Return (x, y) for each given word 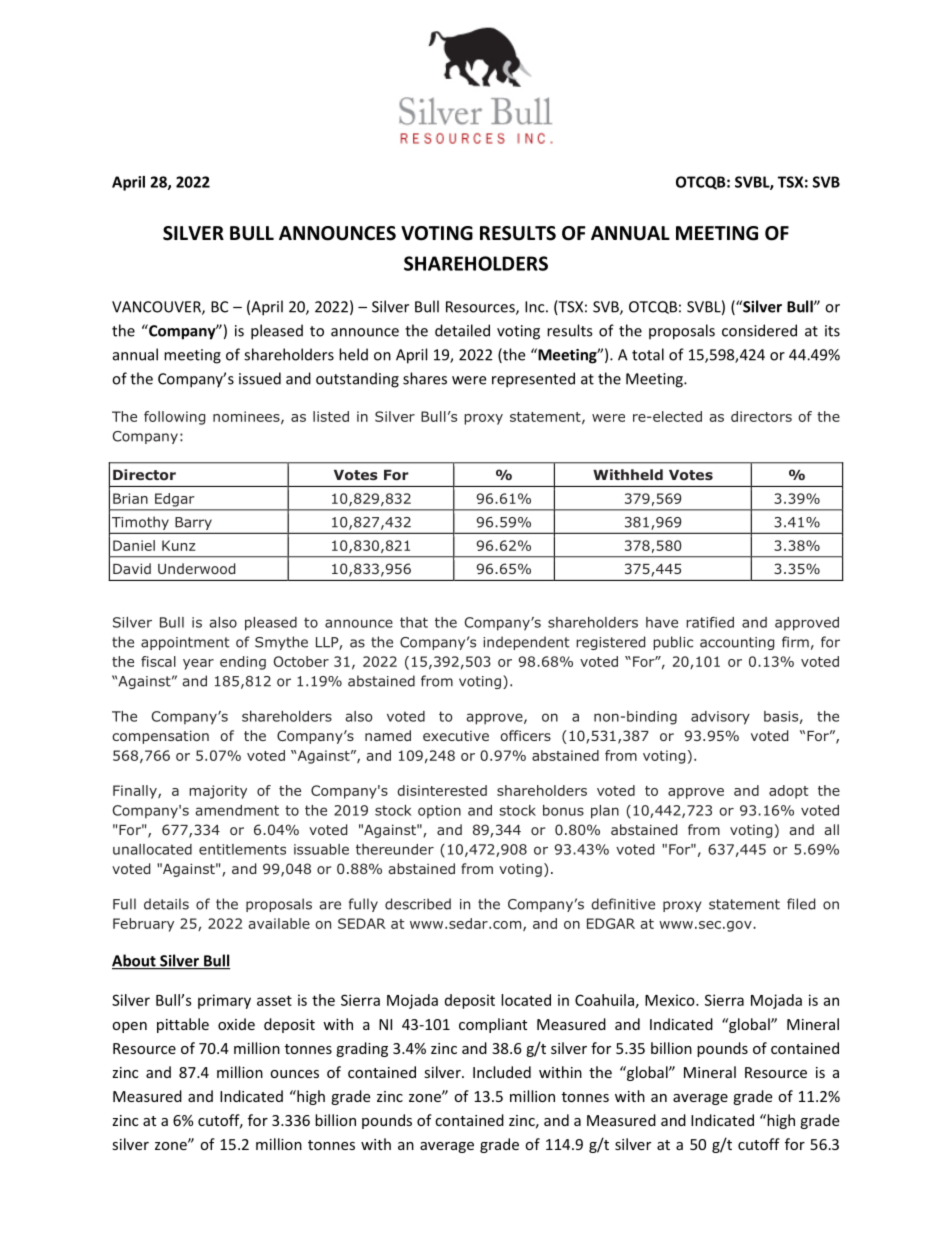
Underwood (196, 568)
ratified (710, 622)
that (414, 622)
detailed (462, 330)
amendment (237, 810)
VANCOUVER (157, 308)
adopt (788, 792)
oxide (236, 1024)
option (439, 812)
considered (759, 330)
